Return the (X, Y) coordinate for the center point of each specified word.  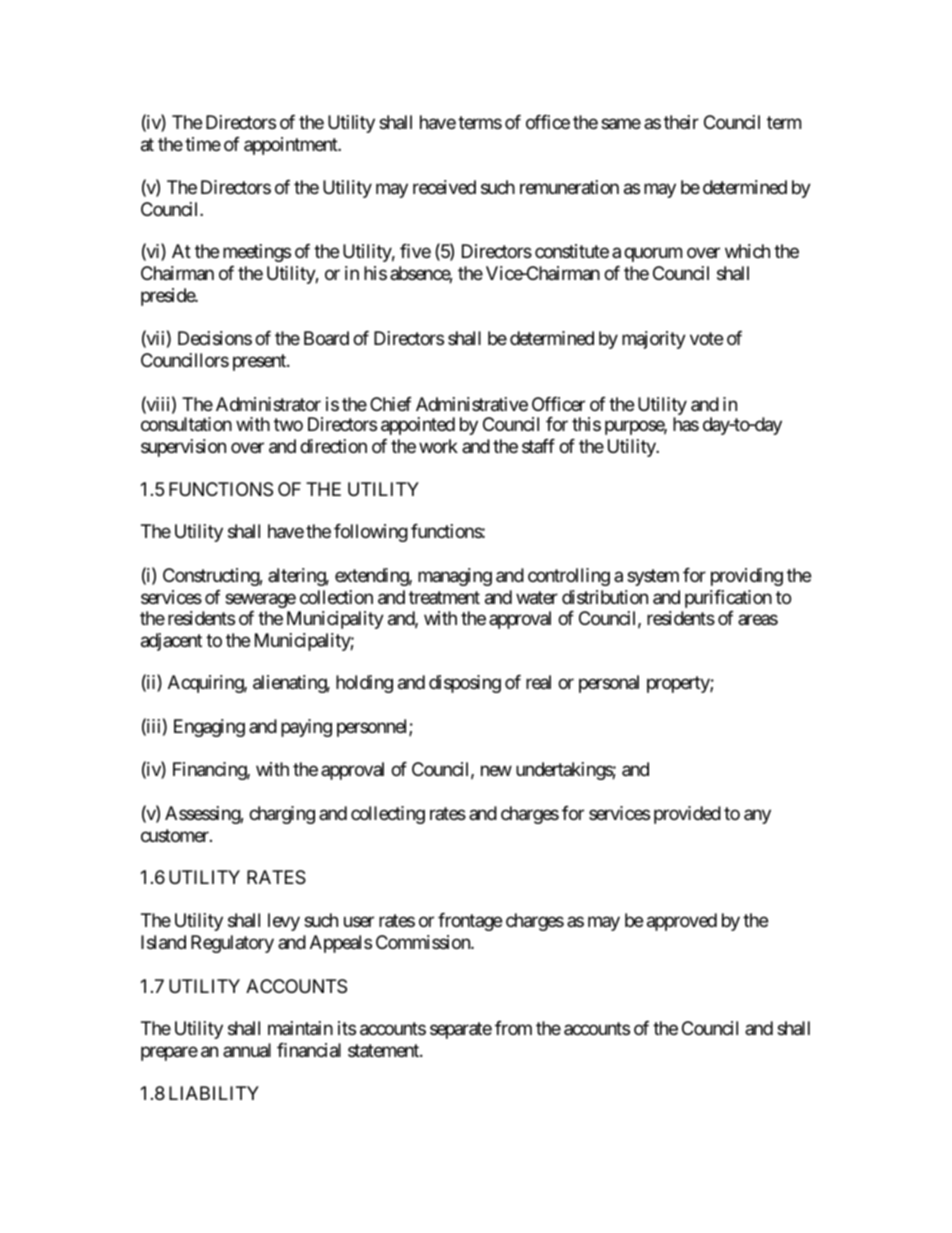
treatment (444, 597)
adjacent (171, 642)
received (444, 187)
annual (247, 1050)
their (681, 122)
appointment (292, 146)
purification (728, 599)
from (513, 1028)
